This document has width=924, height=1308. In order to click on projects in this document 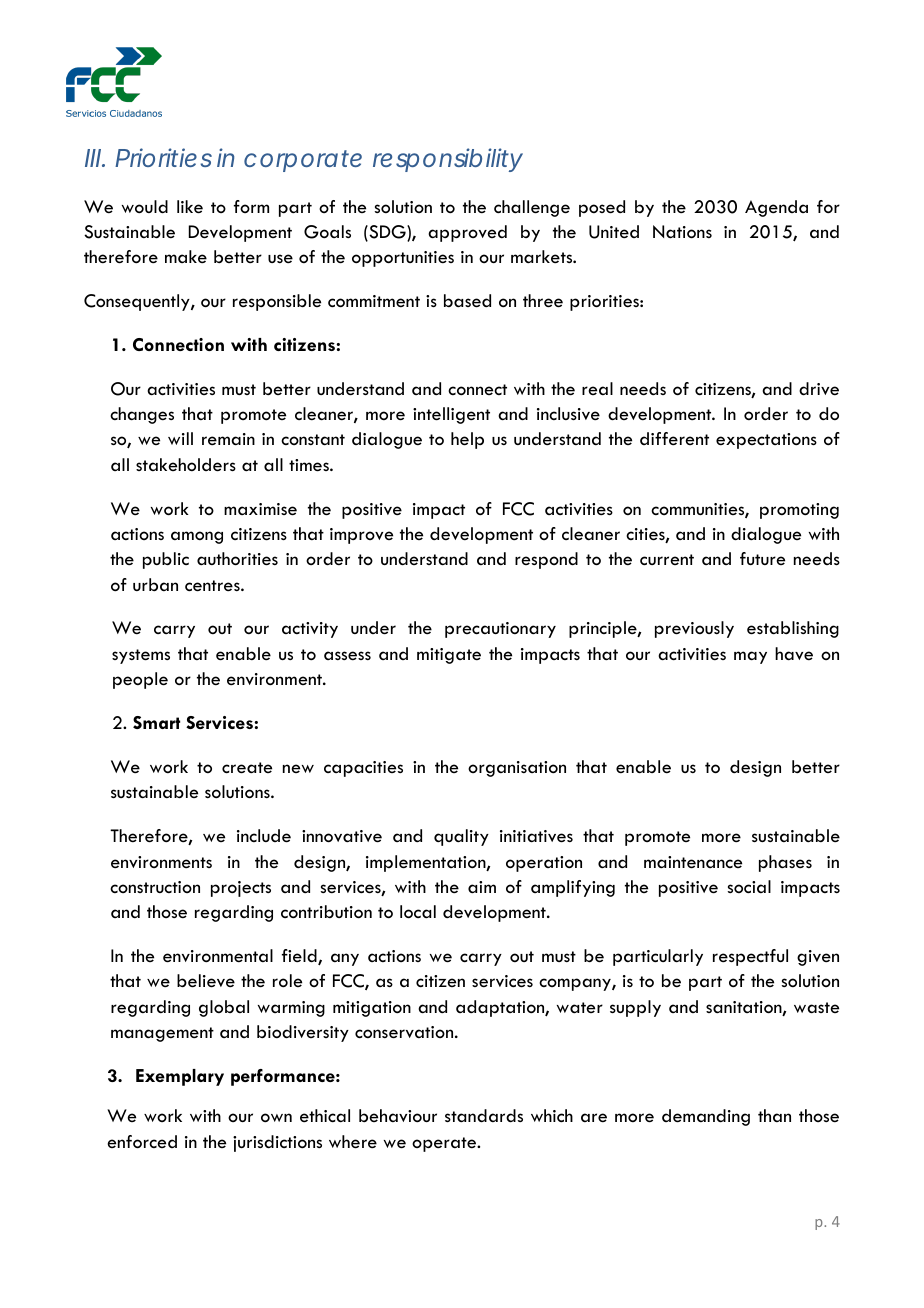, I will do `click(241, 889)`.
